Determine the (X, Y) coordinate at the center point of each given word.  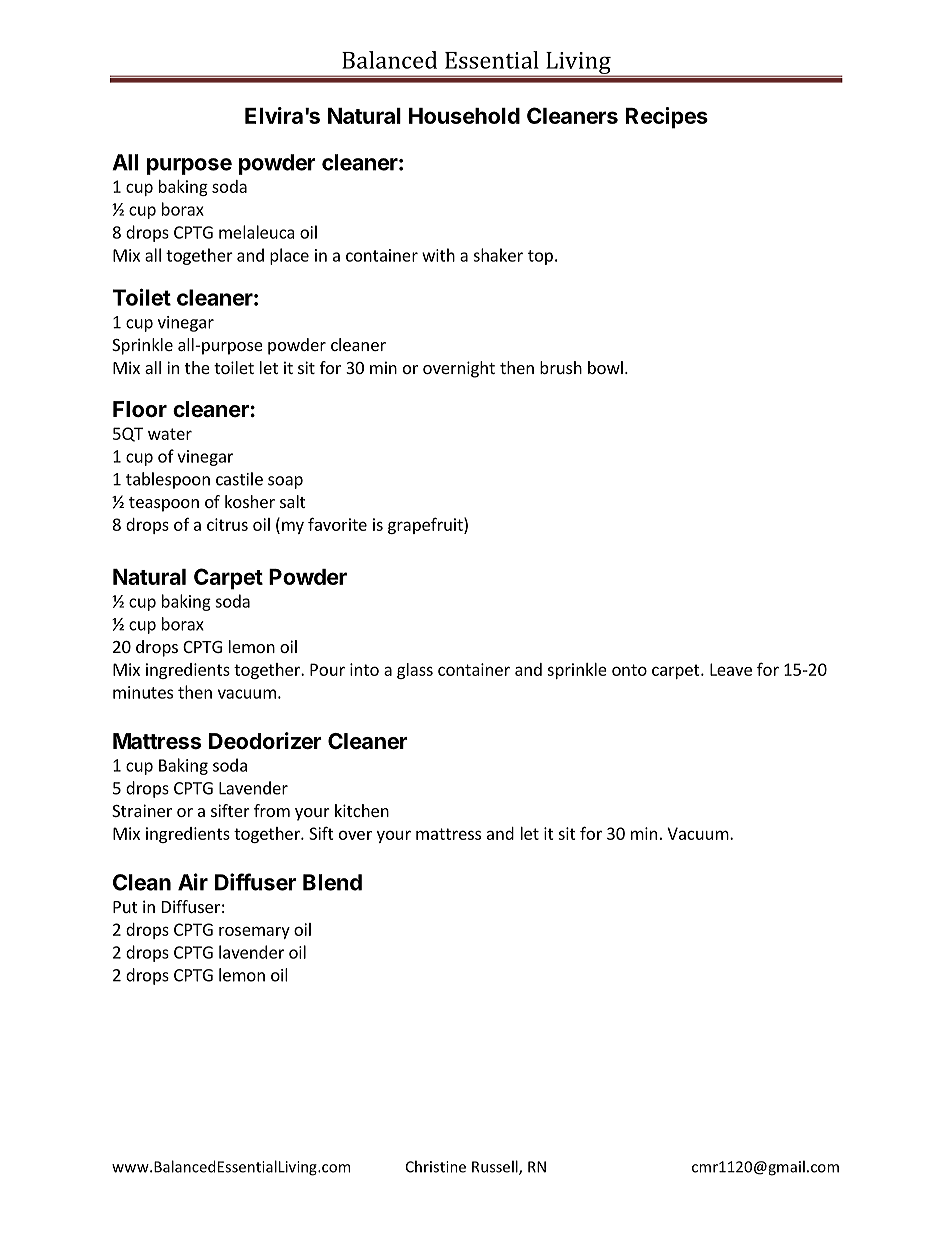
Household (464, 116)
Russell (496, 1167)
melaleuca (257, 232)
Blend (332, 882)
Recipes (667, 118)
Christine (436, 1166)
